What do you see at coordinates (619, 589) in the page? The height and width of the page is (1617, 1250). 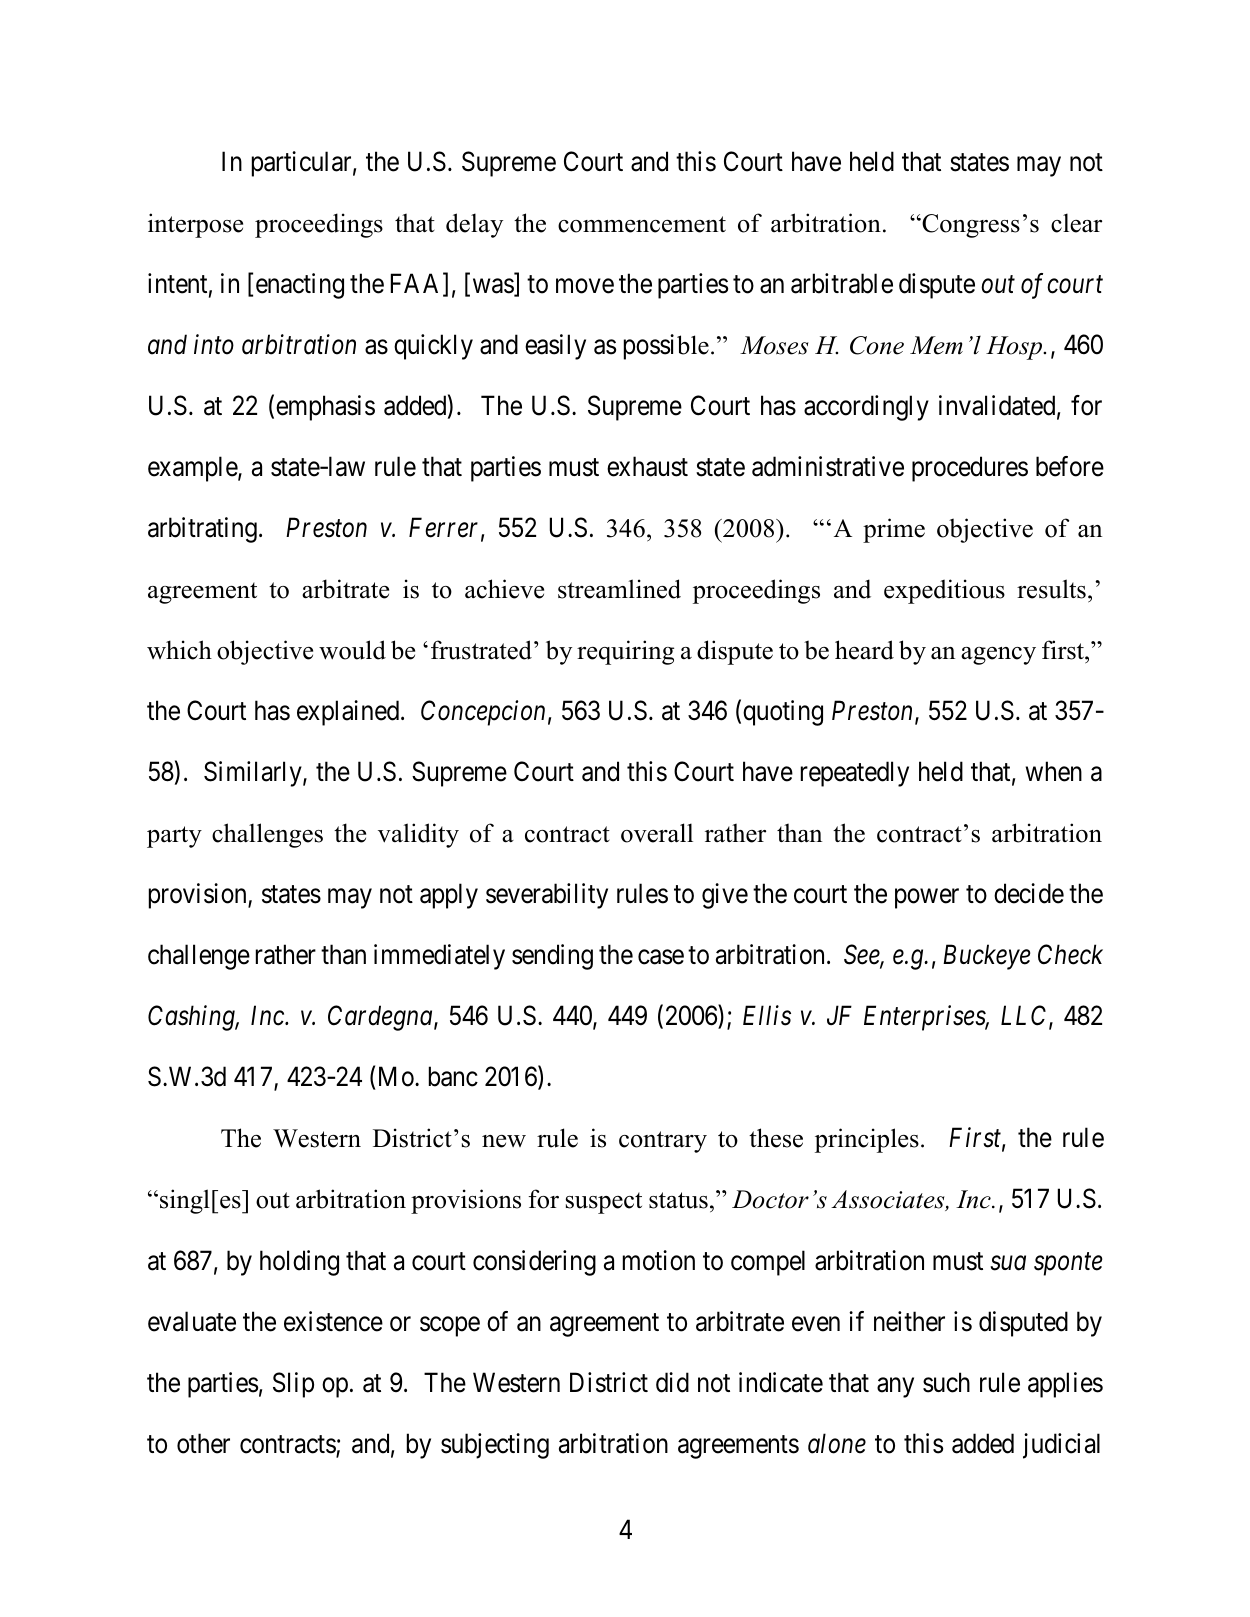 I see `streamlined` at bounding box center [619, 589].
